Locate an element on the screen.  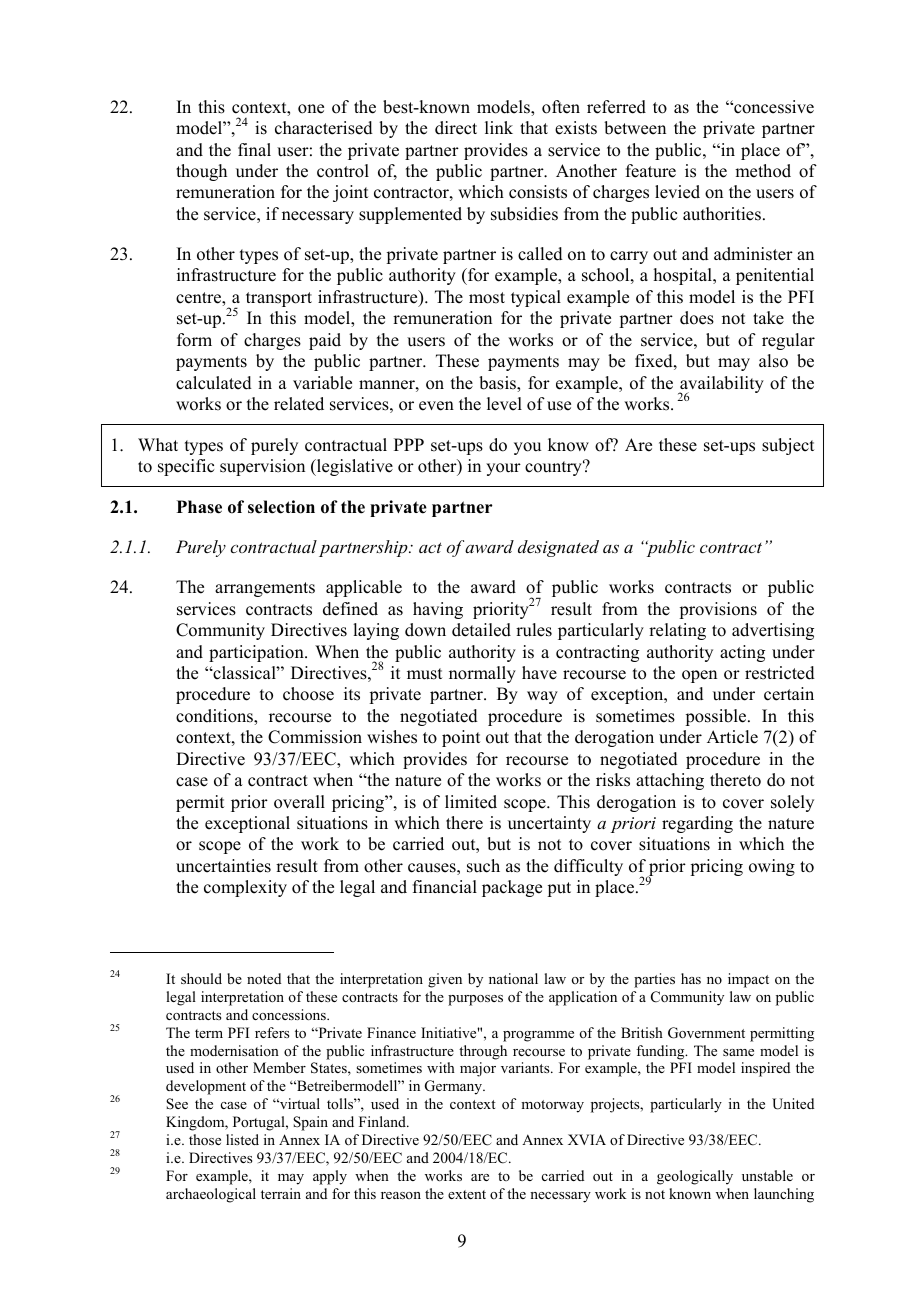
regarding is located at coordinates (697, 824).
